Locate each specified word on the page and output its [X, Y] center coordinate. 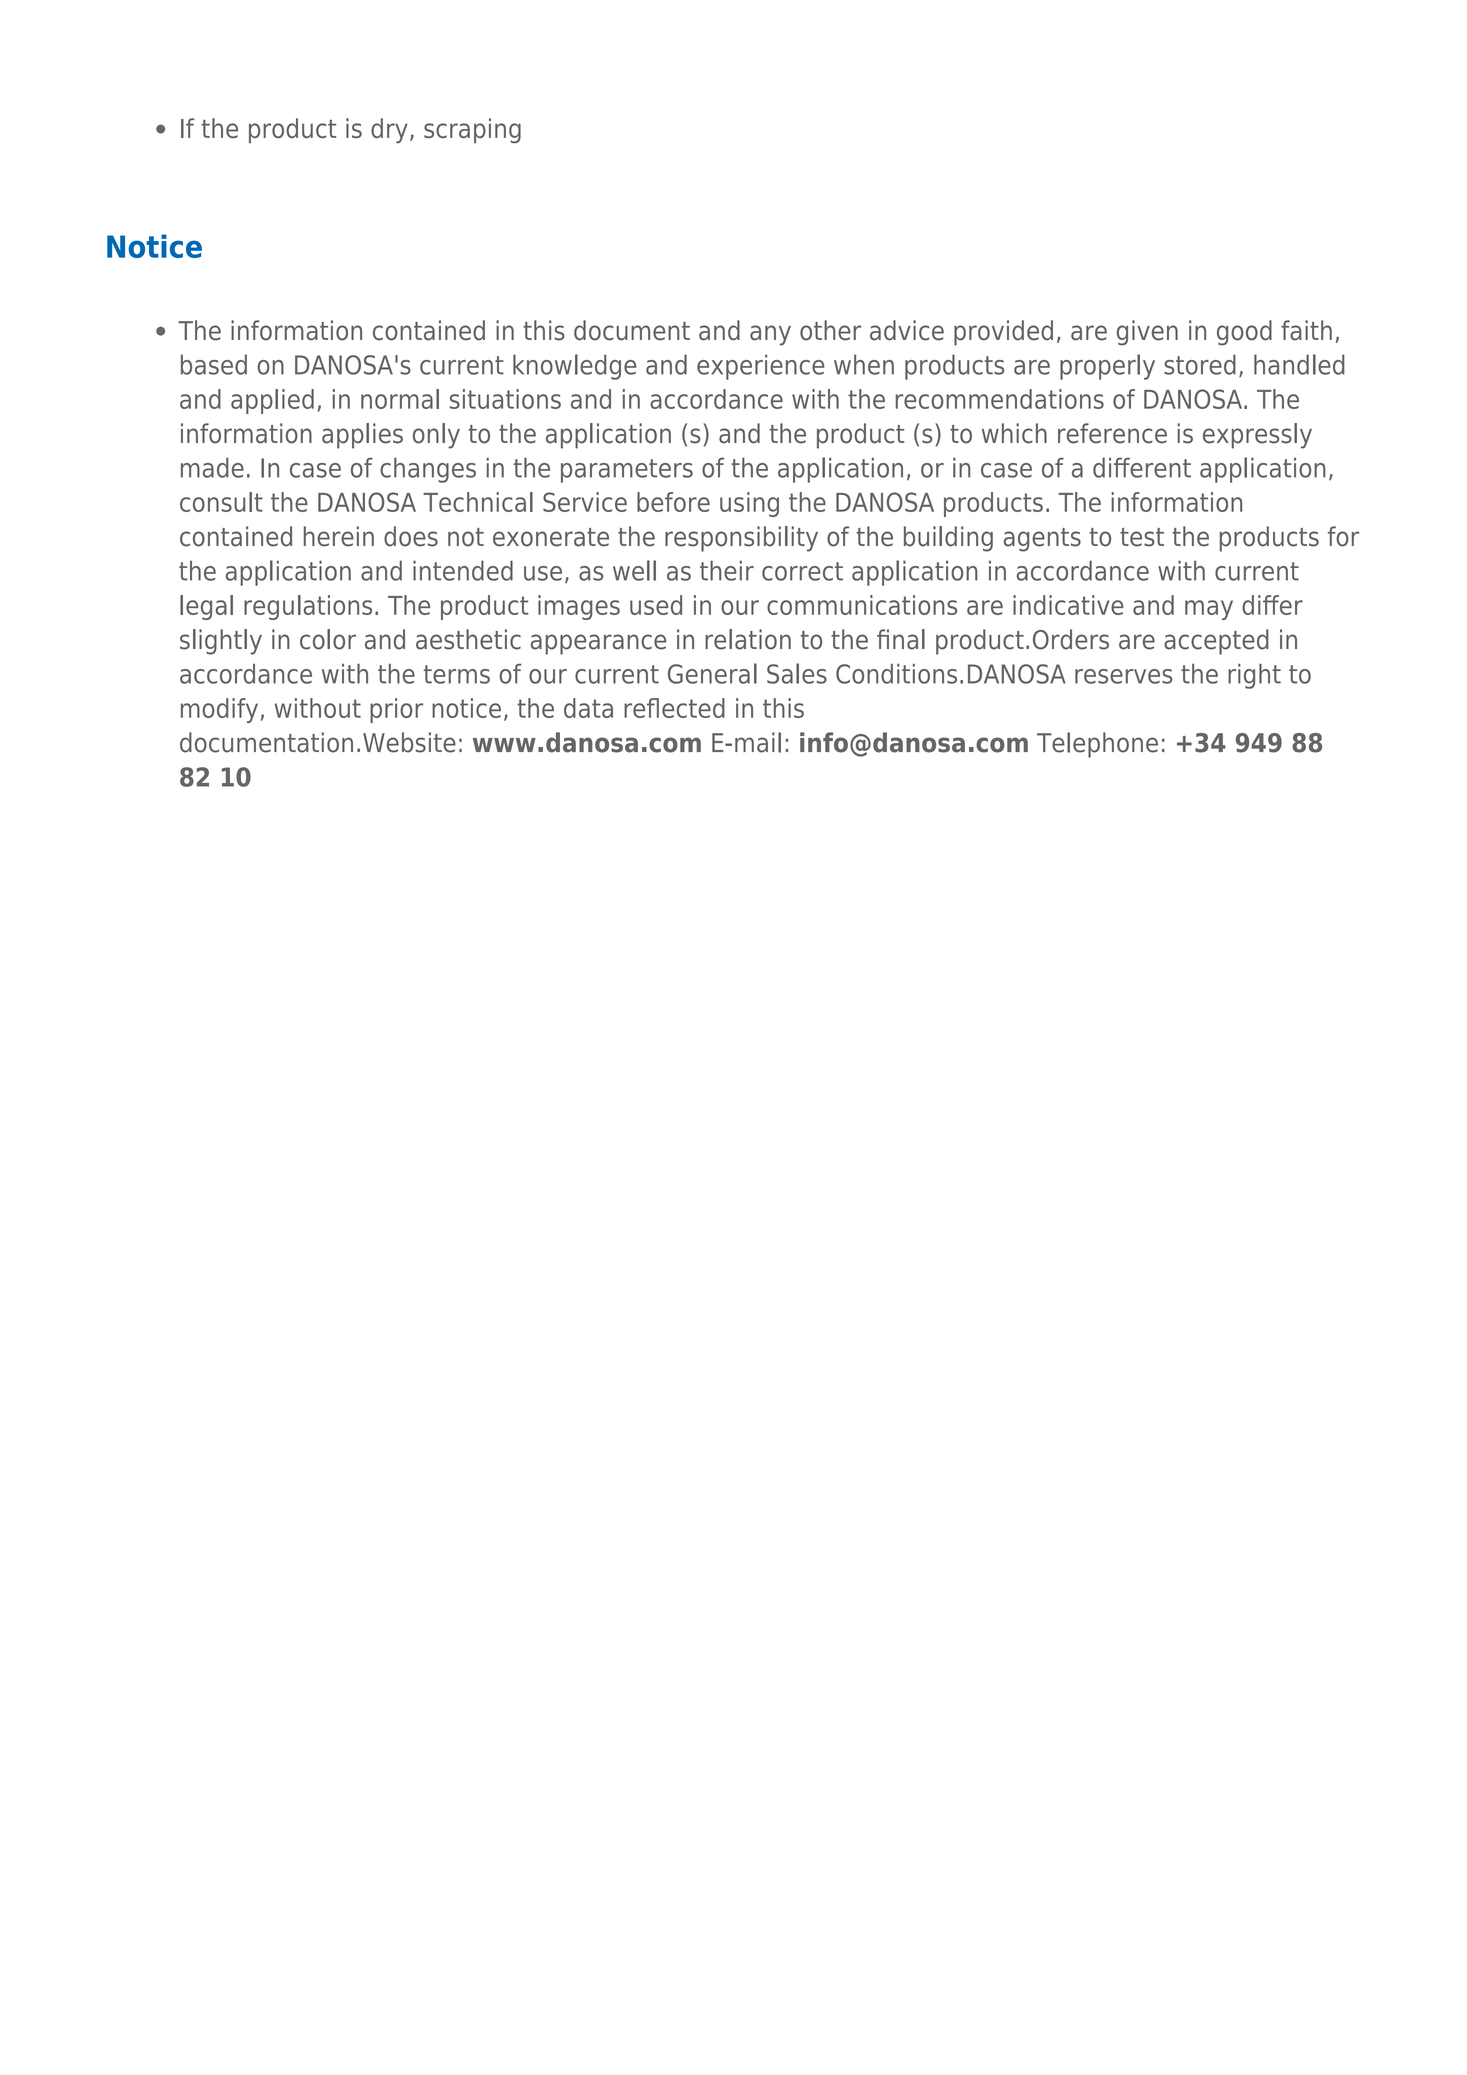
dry [389, 131]
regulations [308, 607]
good [1244, 333]
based [214, 364]
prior [396, 710]
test [1142, 537]
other [830, 330]
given [1147, 333]
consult [221, 502]
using [749, 504]
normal [400, 399]
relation [748, 639]
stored [1200, 364]
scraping [472, 130]
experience [761, 367]
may [1209, 610]
